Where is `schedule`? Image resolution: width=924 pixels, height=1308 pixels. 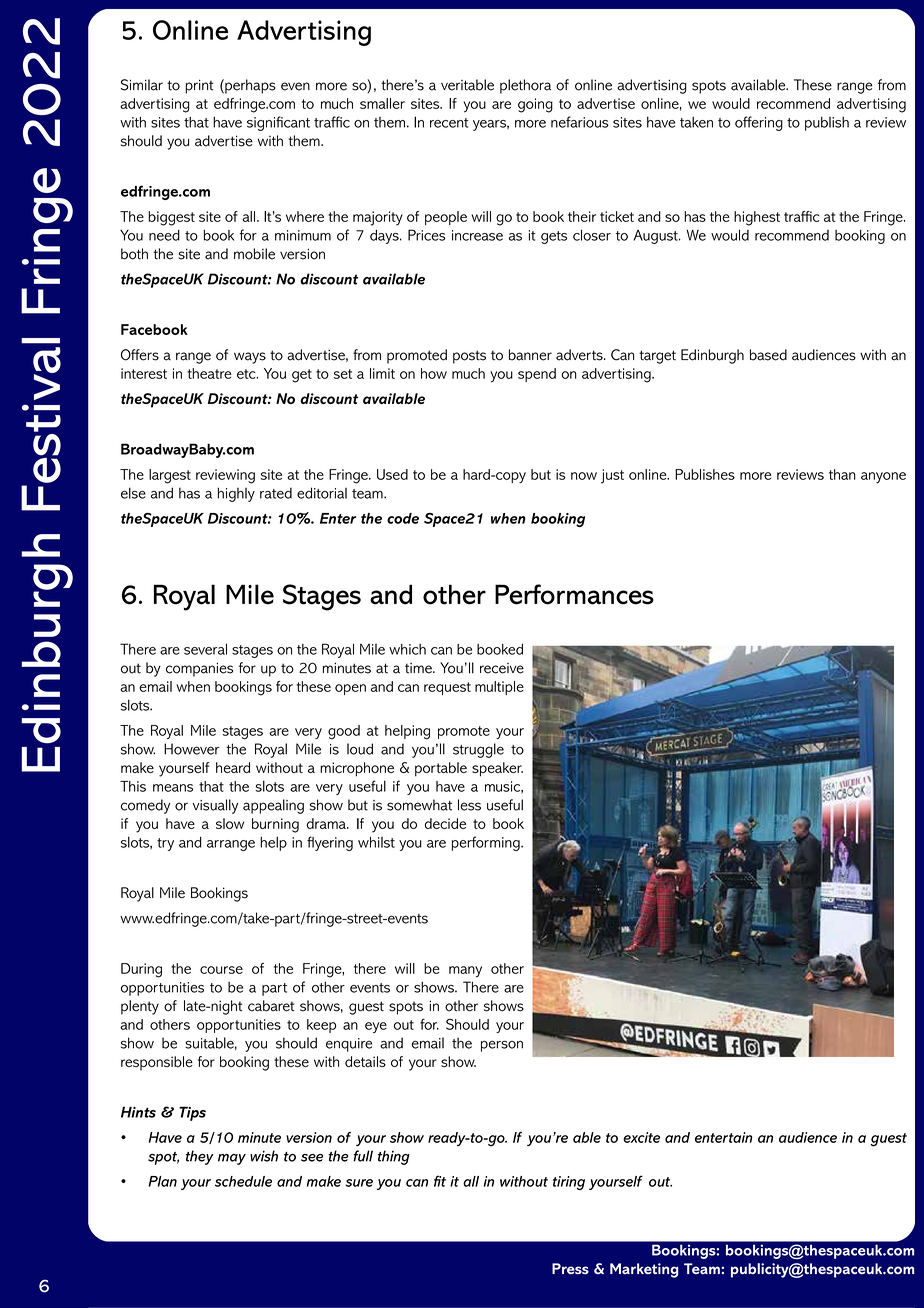 schedule is located at coordinates (243, 1181).
